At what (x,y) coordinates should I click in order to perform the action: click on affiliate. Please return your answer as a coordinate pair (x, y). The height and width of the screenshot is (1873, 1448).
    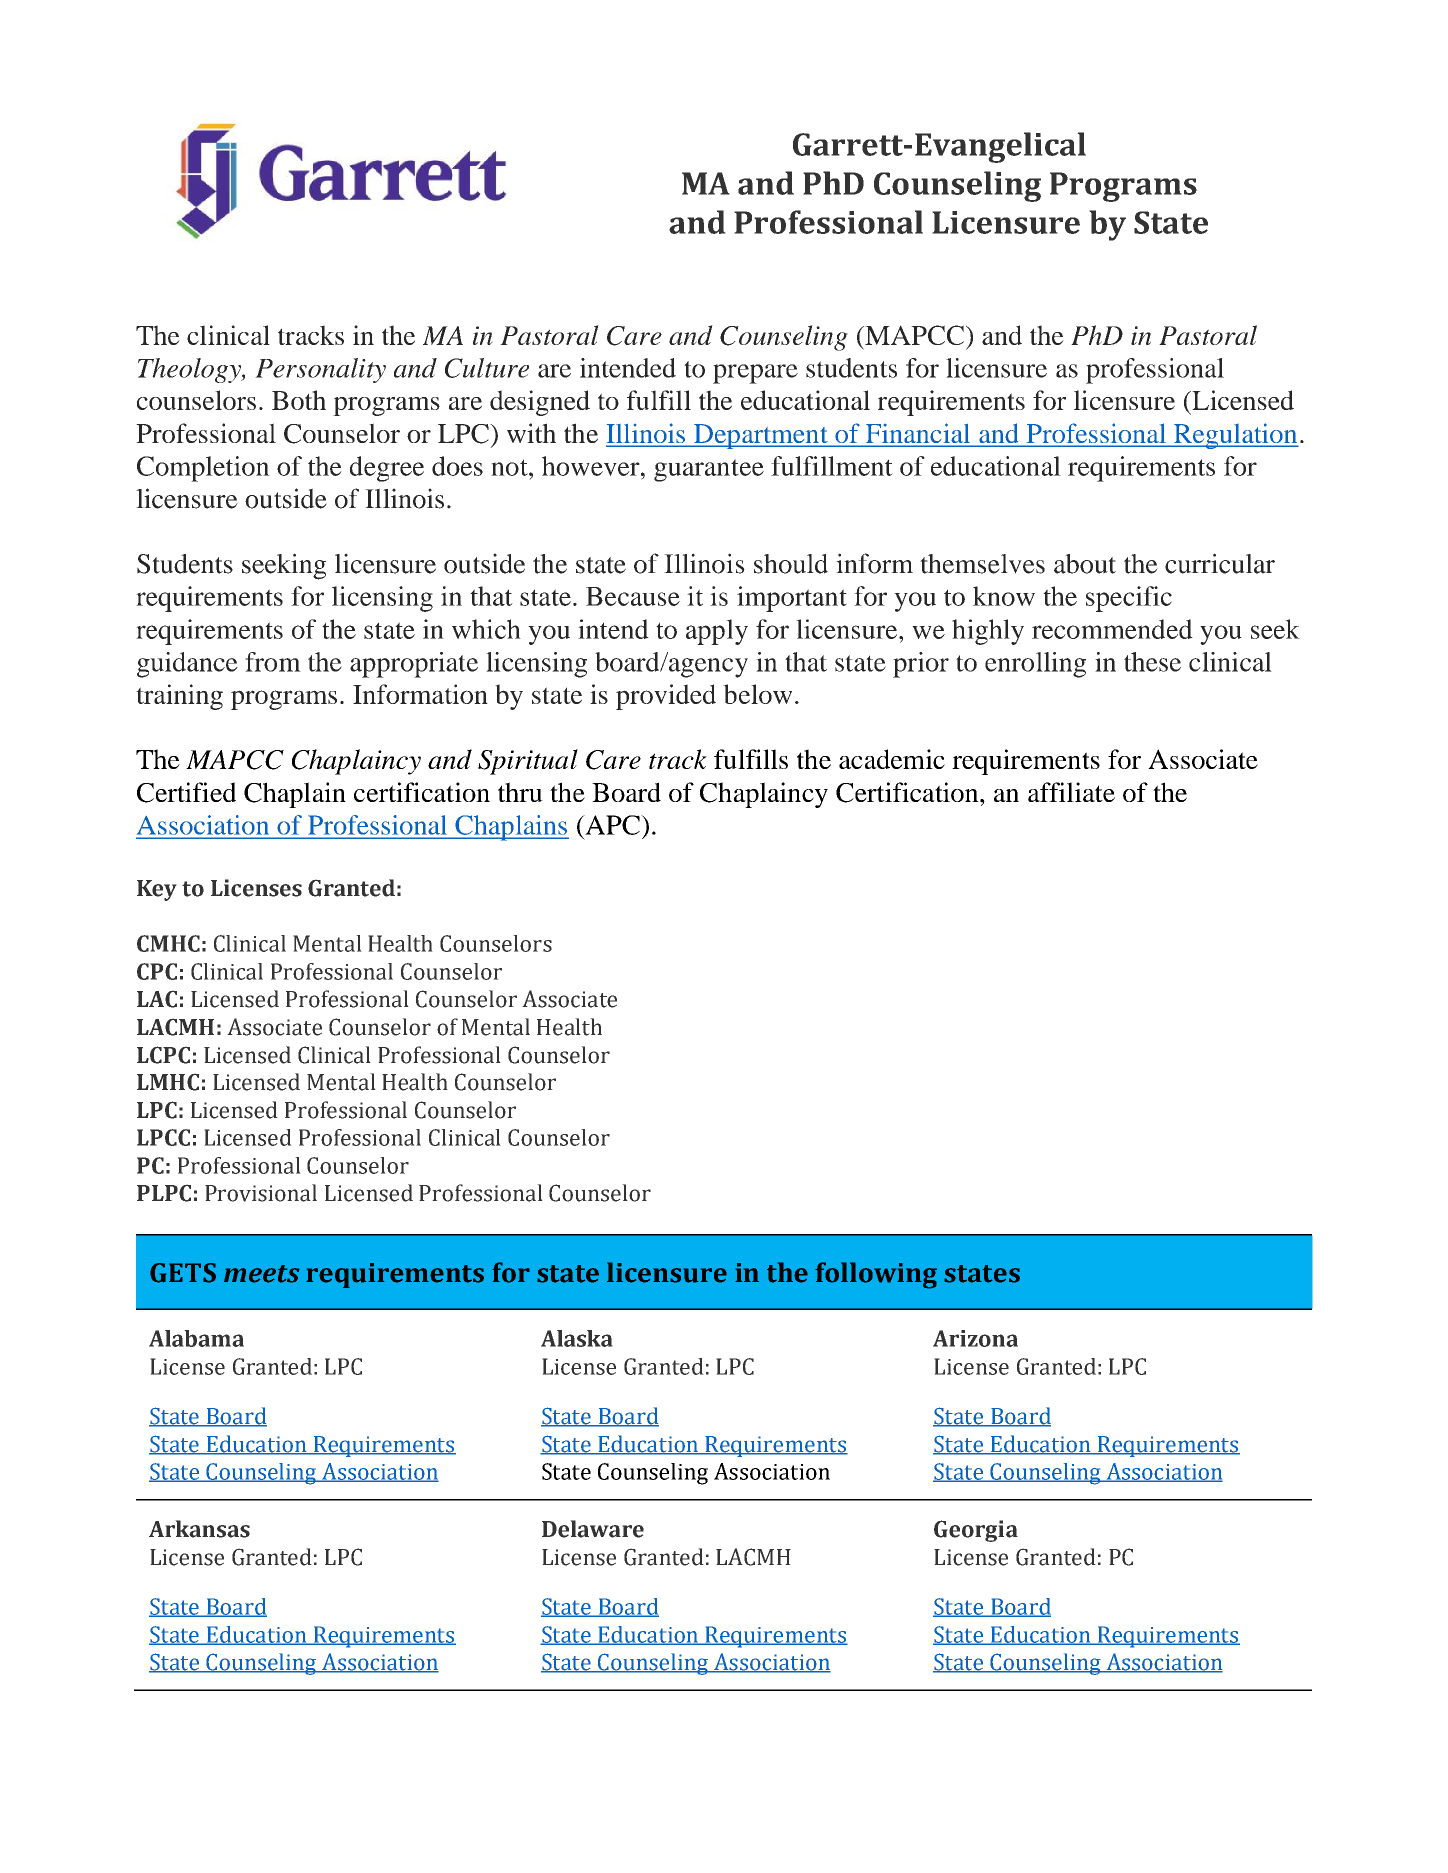
    Looking at the image, I should click on (1071, 792).
